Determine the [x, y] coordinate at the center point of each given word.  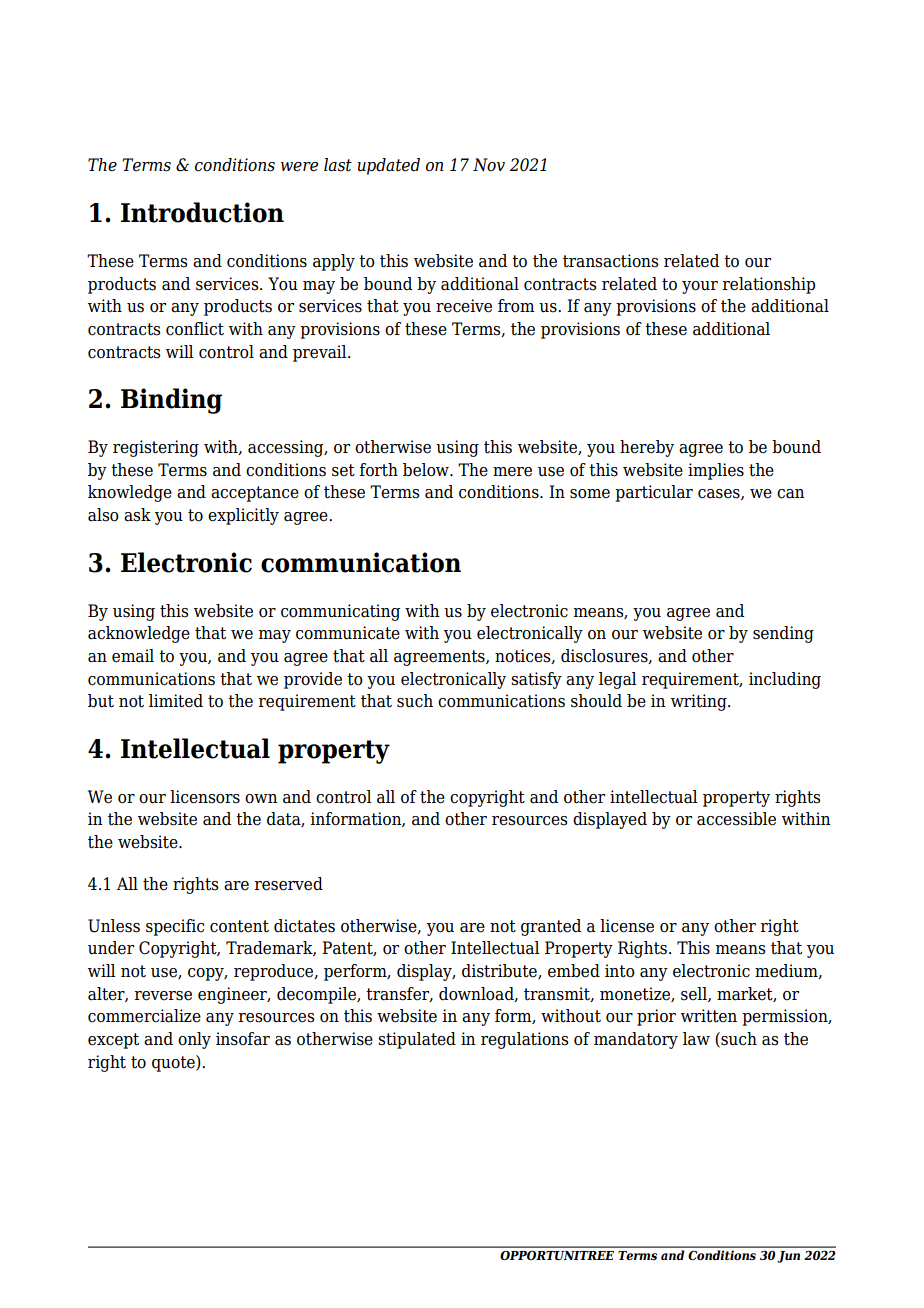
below [427, 470]
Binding [171, 401]
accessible [736, 819]
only [194, 1040]
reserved [289, 884]
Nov [489, 165]
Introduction [202, 212]
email [133, 656]
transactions [610, 261]
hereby [647, 448]
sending [783, 634]
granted [551, 927]
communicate [348, 633]
